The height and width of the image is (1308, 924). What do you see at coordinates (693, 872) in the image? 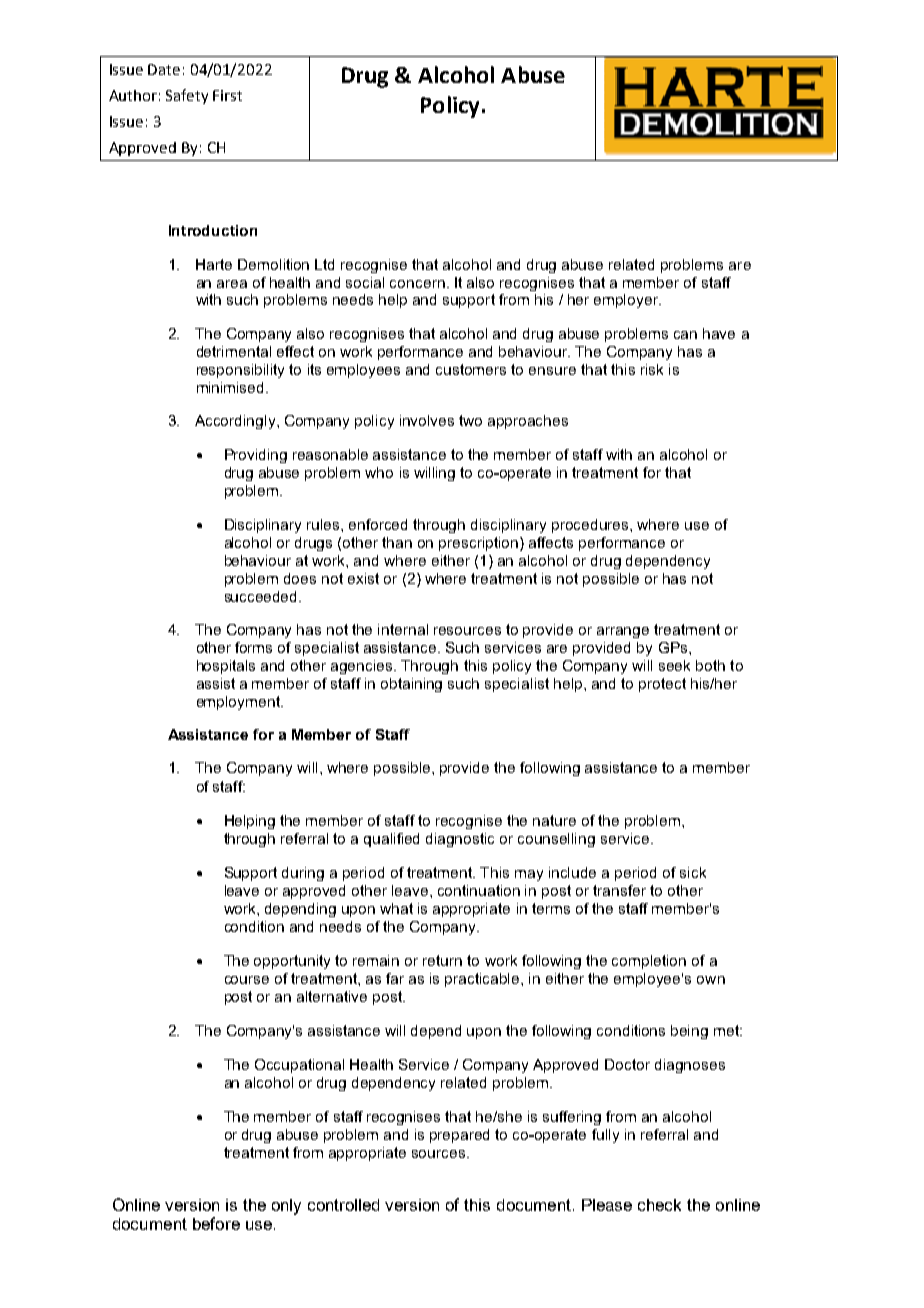
I see `sick` at bounding box center [693, 872].
